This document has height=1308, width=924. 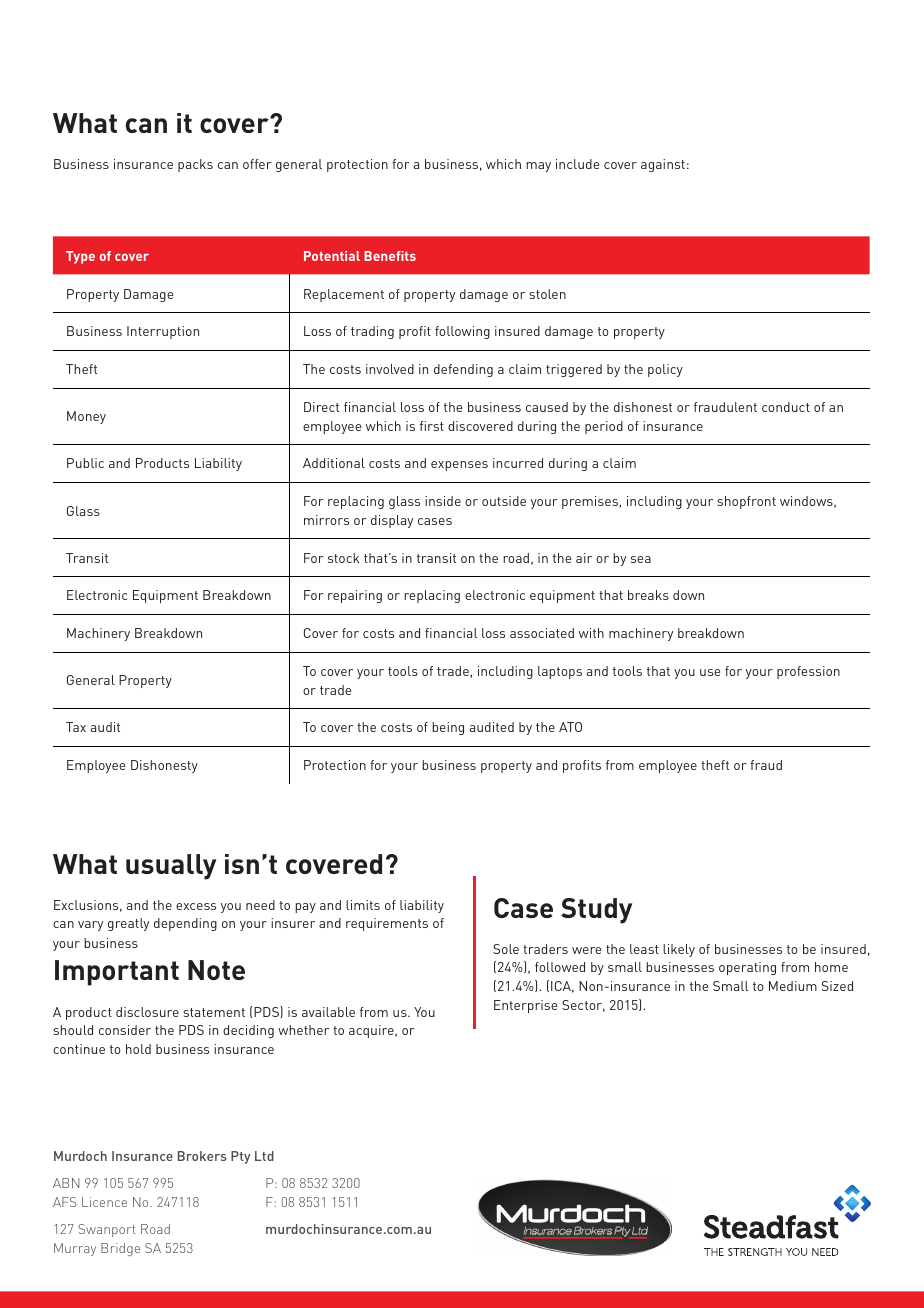 What do you see at coordinates (85, 463) in the document?
I see `Public` at bounding box center [85, 463].
